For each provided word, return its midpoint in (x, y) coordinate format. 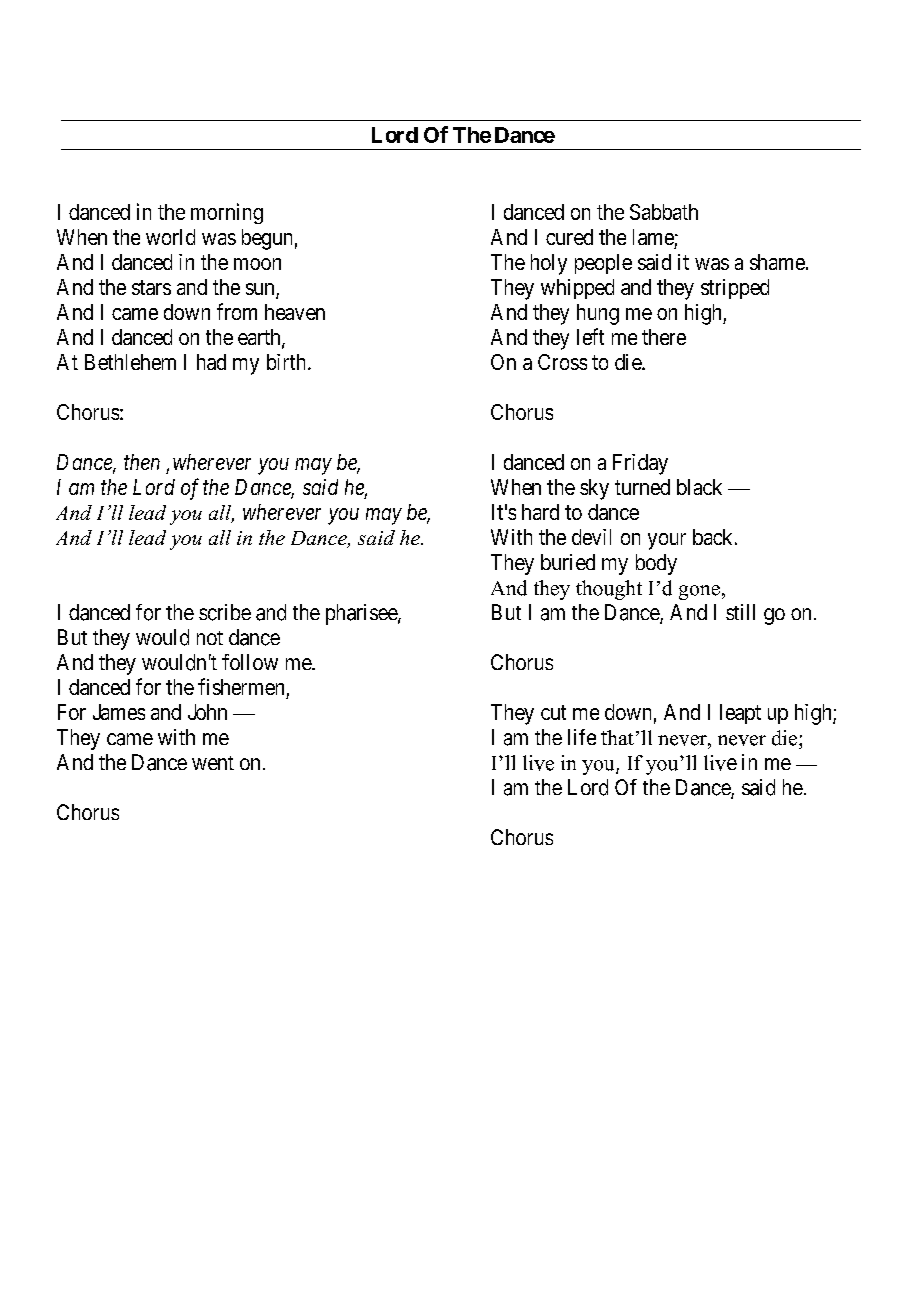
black (699, 487)
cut (553, 712)
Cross (562, 362)
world (170, 237)
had (211, 362)
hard (540, 512)
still (740, 612)
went (213, 763)
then (142, 462)
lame (653, 237)
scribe (225, 612)
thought (609, 590)
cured (569, 237)
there (664, 337)
